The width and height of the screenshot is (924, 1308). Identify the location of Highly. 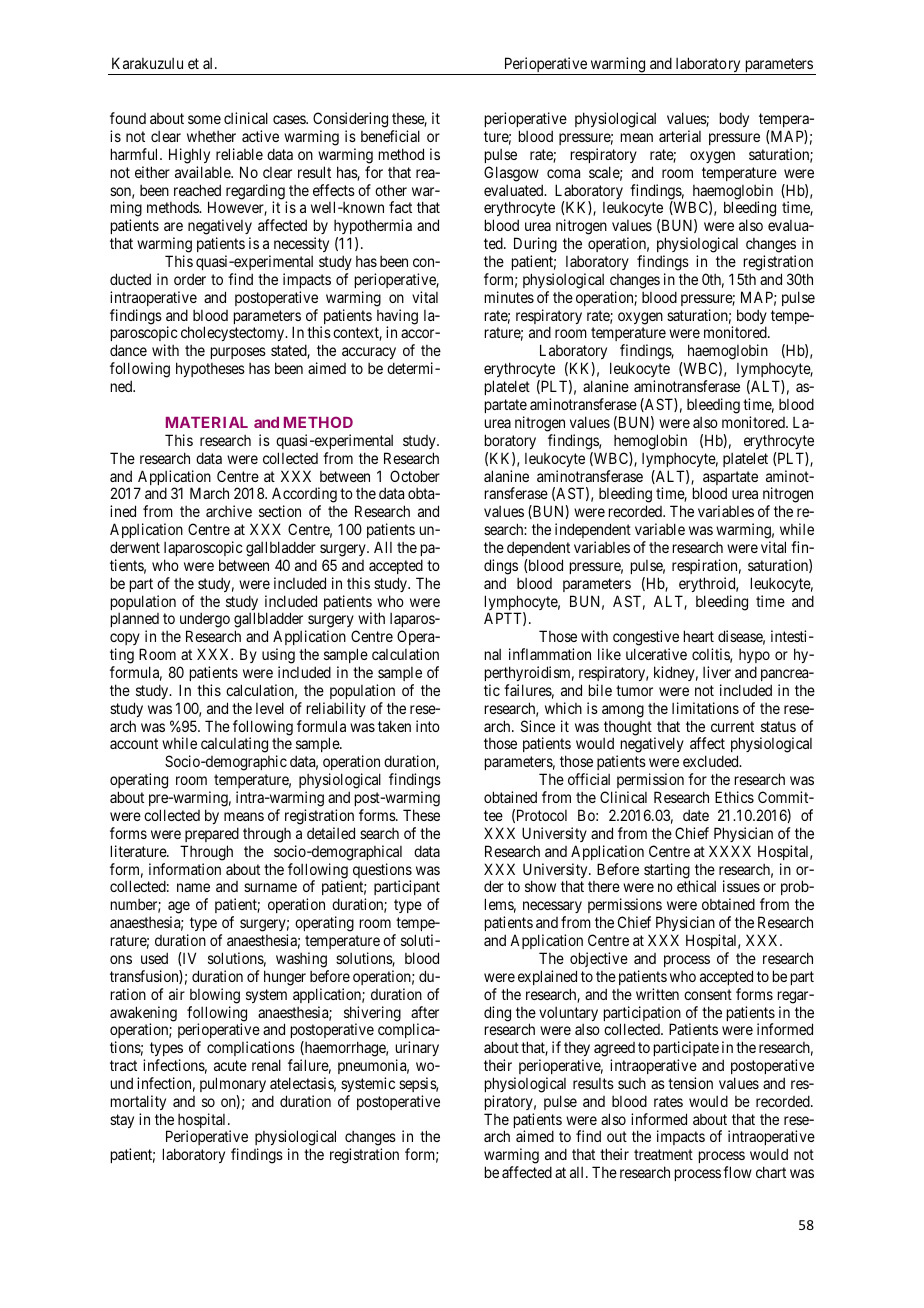
(189, 156).
